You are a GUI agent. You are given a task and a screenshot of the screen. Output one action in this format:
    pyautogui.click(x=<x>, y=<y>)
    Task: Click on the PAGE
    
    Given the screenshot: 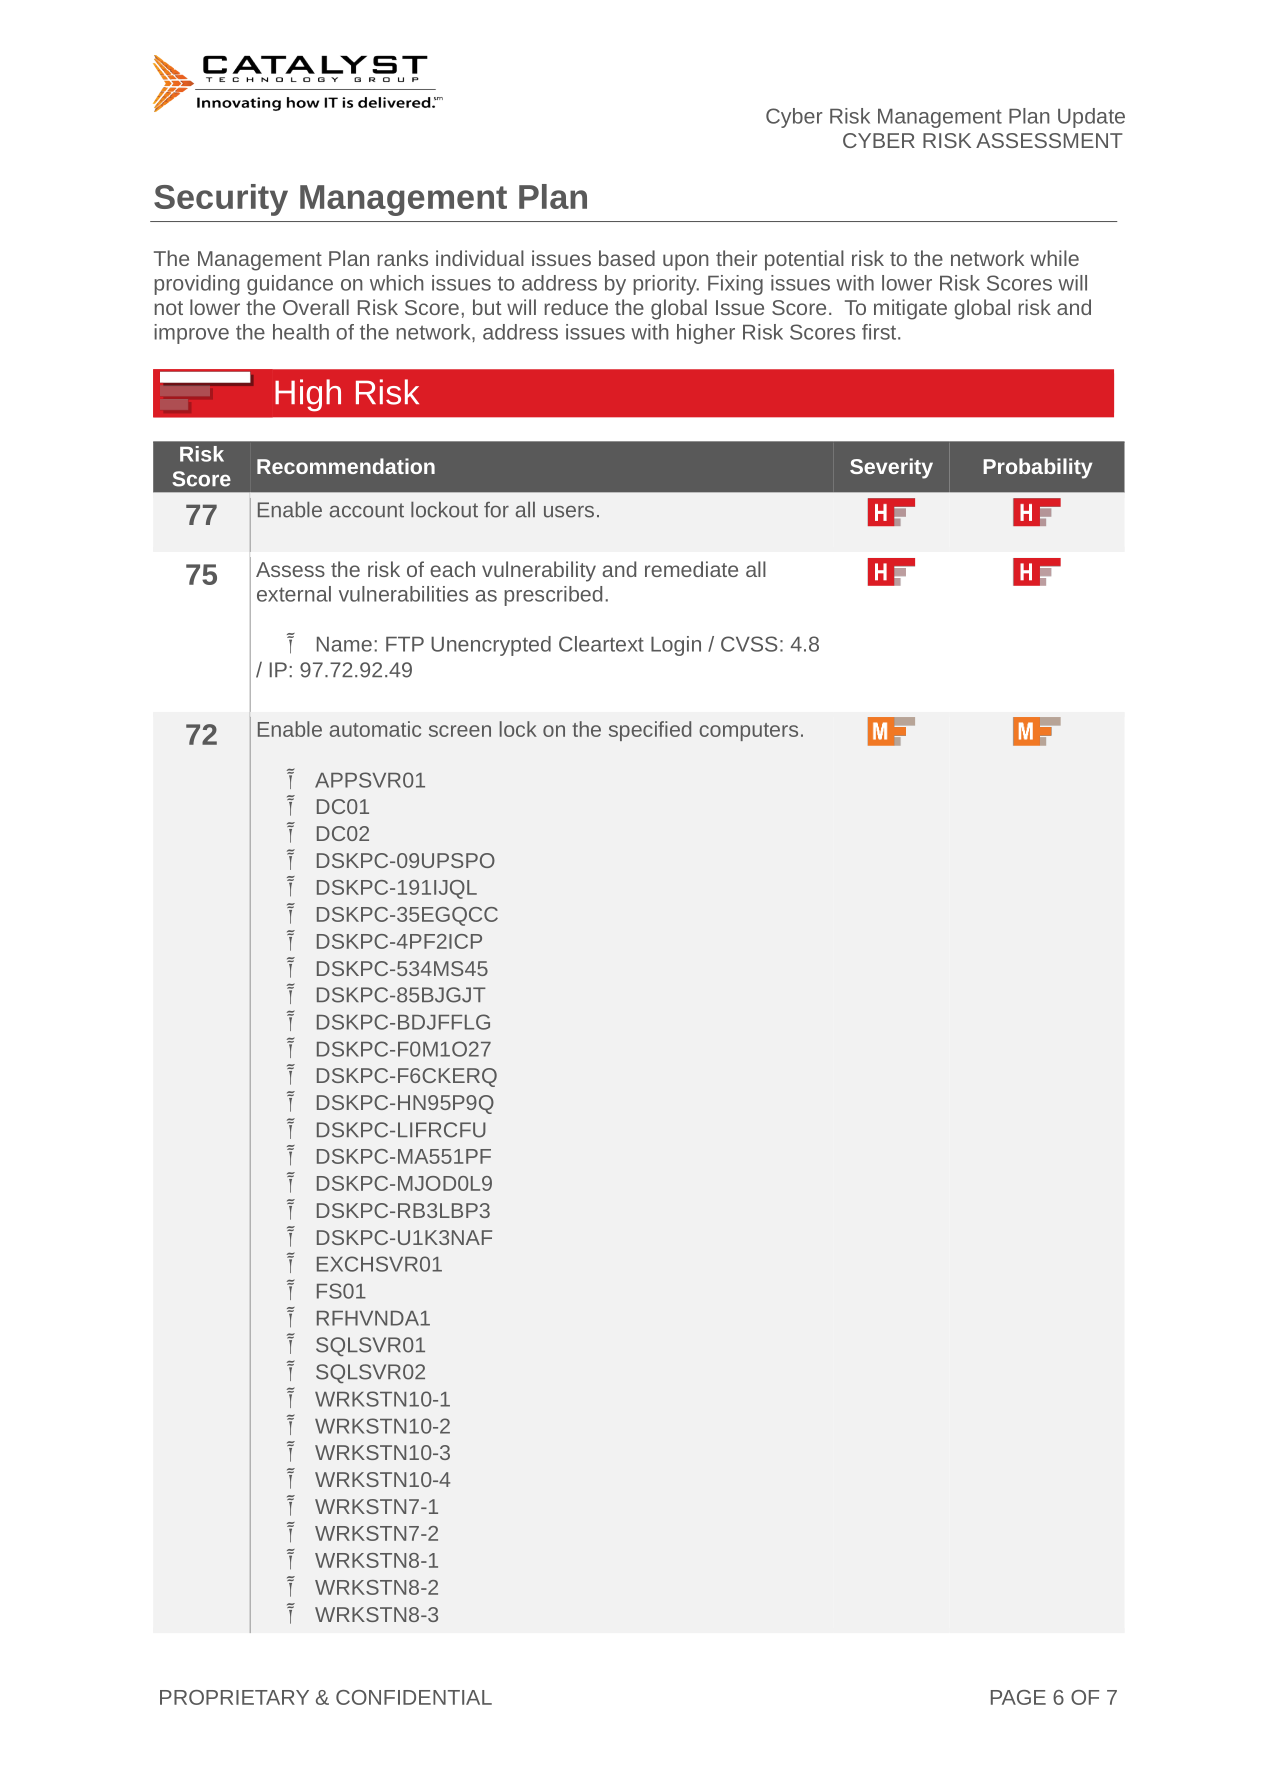 What is the action you would take?
    pyautogui.click(x=1018, y=1697)
